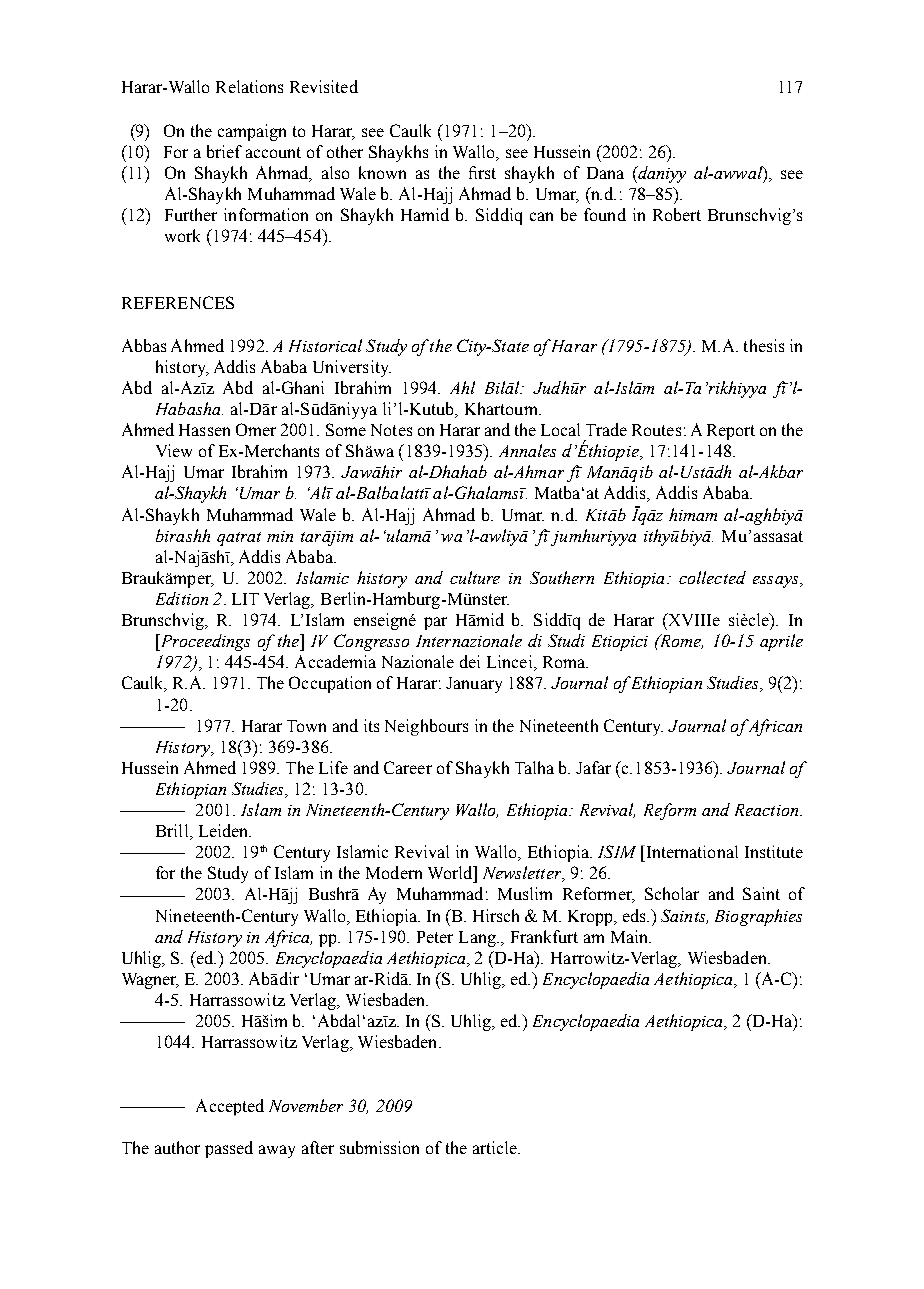 Image resolution: width=924 pixels, height=1289 pixels. Describe the element at coordinates (712, 577) in the page. I see `collected` at that location.
